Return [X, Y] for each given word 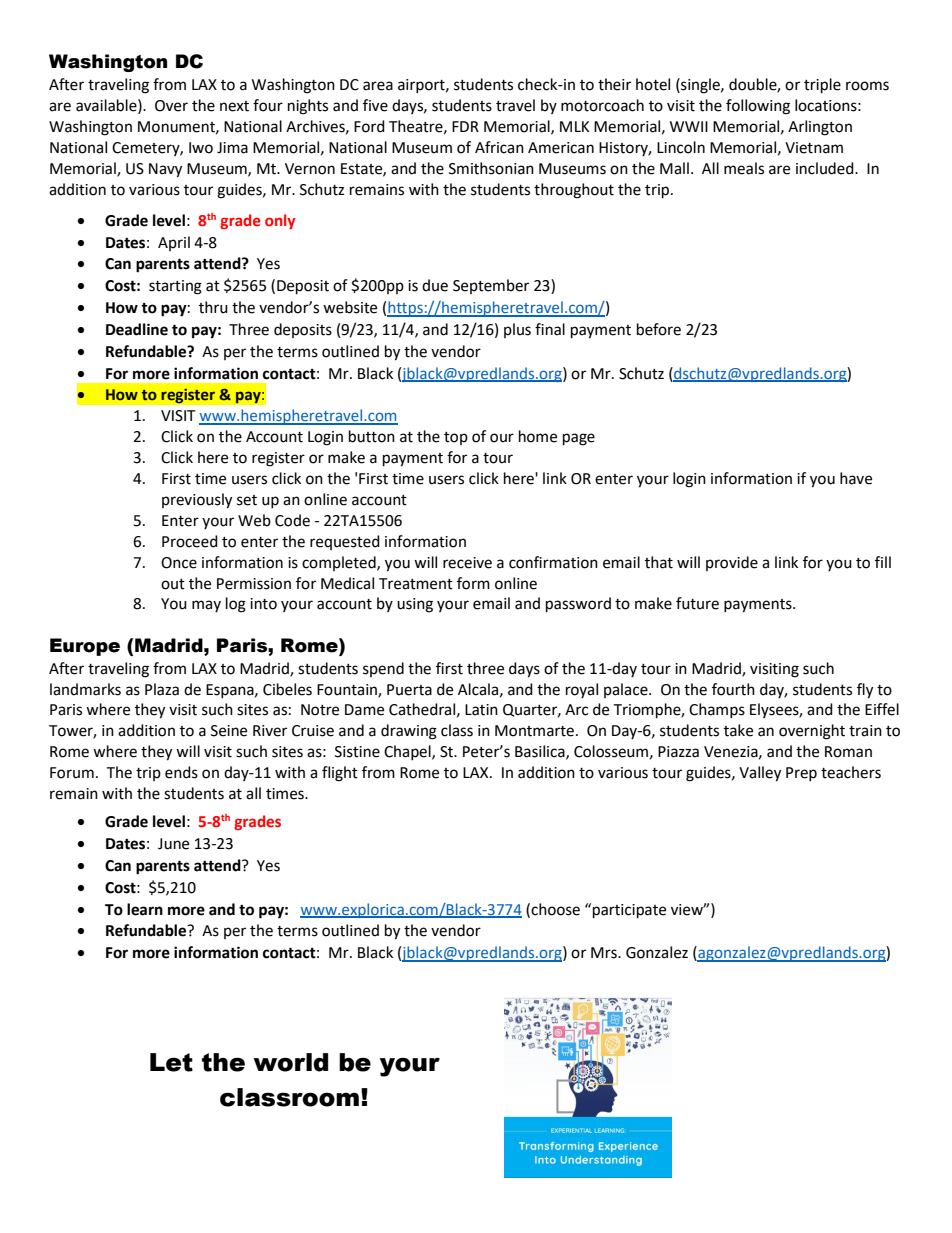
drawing [409, 732]
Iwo [201, 148]
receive [467, 563]
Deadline [137, 329]
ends [181, 772]
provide [732, 563]
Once [179, 563]
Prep [801, 774]
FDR [465, 126]
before [659, 329]
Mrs [605, 953]
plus [517, 330]
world [290, 1062]
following [758, 107]
